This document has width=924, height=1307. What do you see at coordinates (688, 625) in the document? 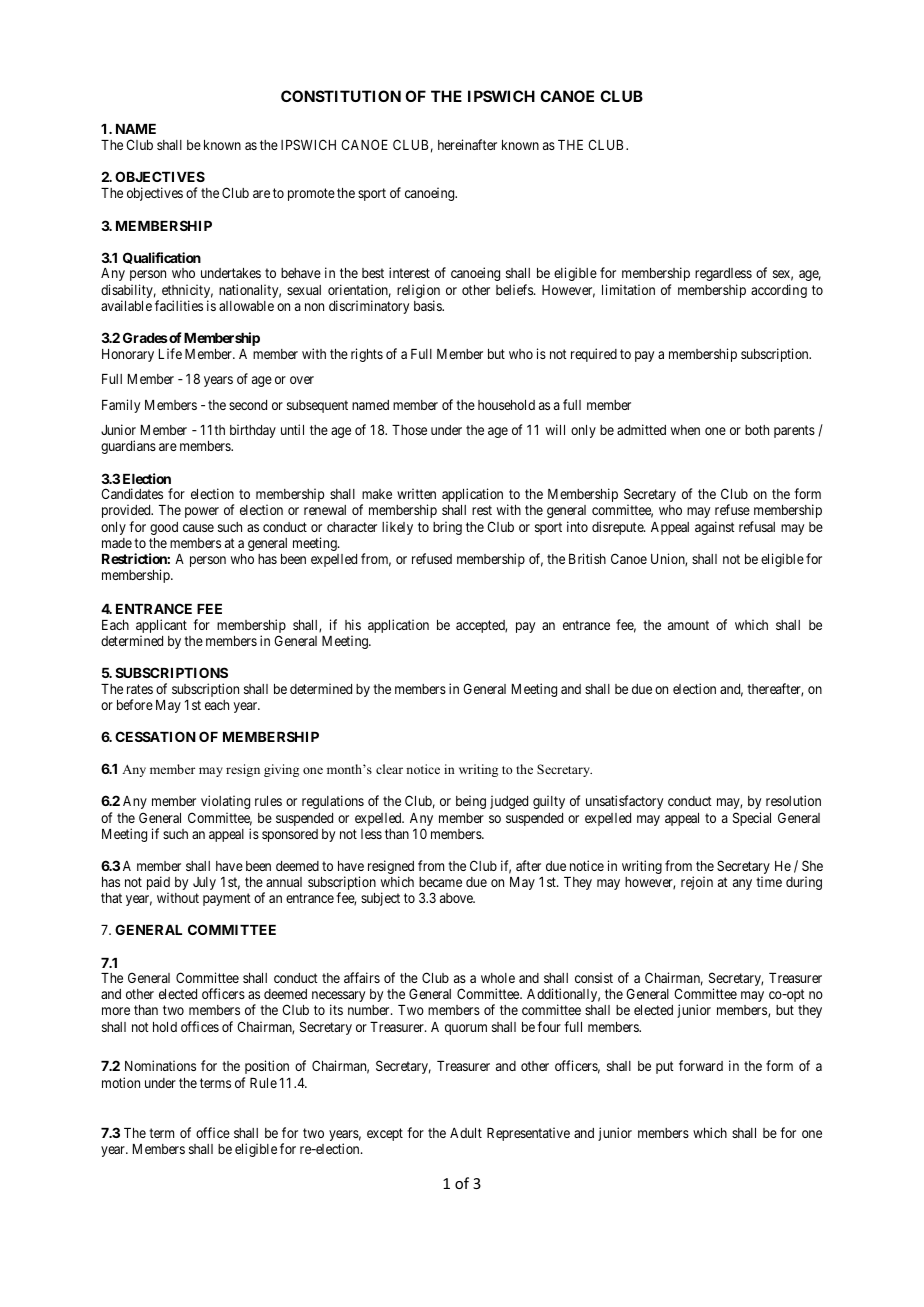
I see `amount` at bounding box center [688, 625].
